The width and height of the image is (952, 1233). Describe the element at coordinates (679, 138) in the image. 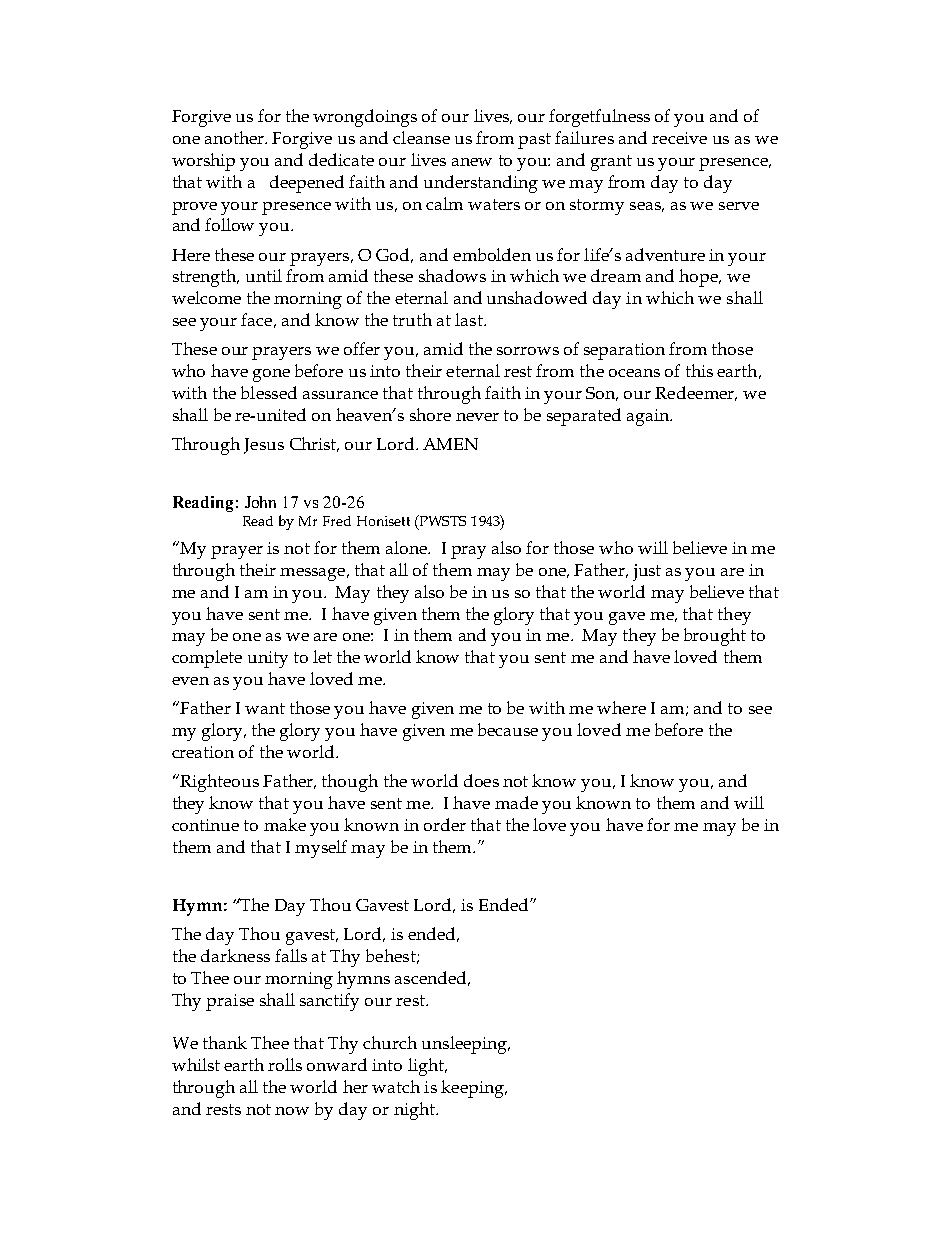

I see `receive` at that location.
